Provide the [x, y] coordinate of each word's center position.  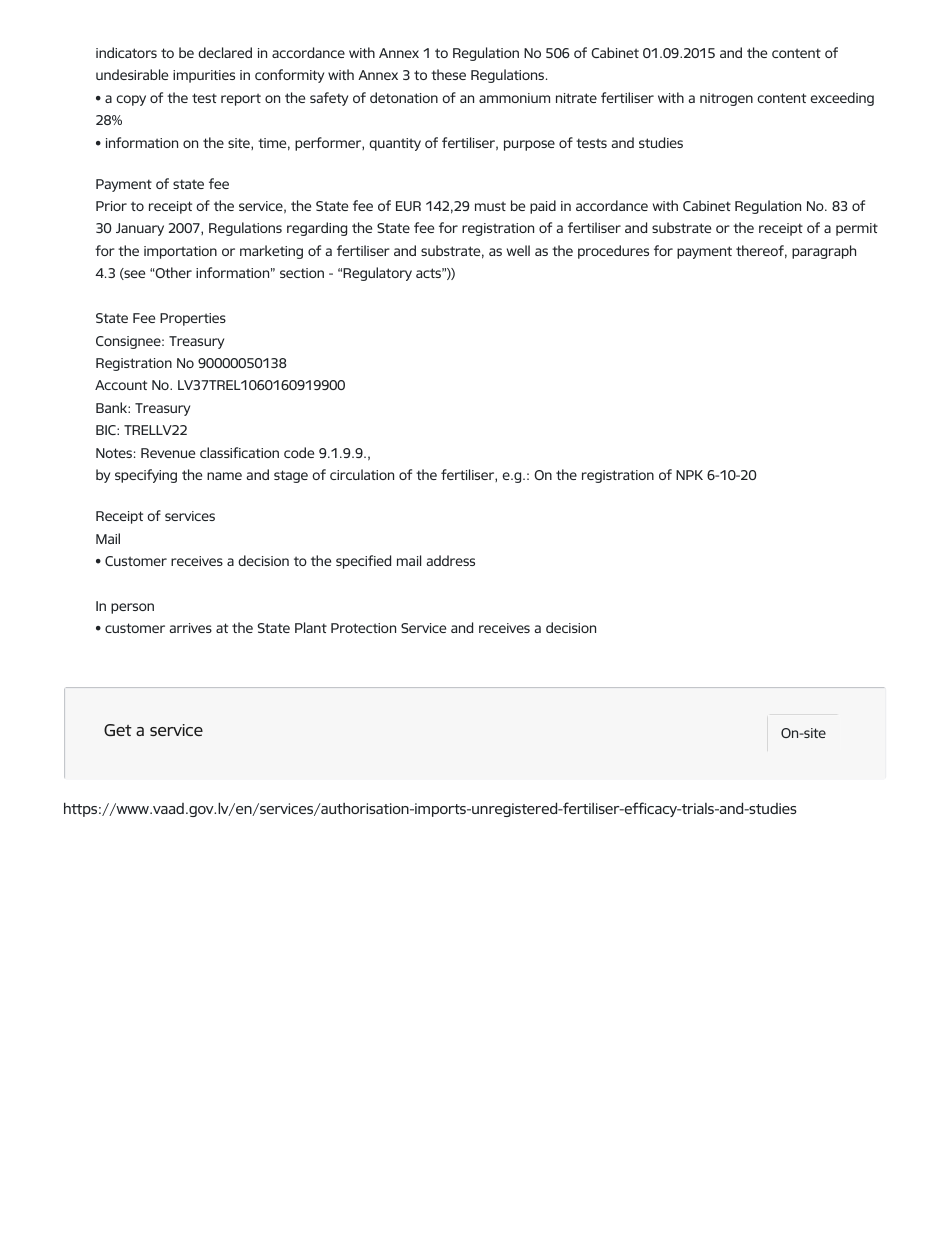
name [224, 476]
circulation [362, 474]
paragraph [824, 252]
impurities [204, 76]
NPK [689, 475]
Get [118, 730]
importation [180, 252]
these [448, 74]
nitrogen [726, 99]
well [518, 250]
